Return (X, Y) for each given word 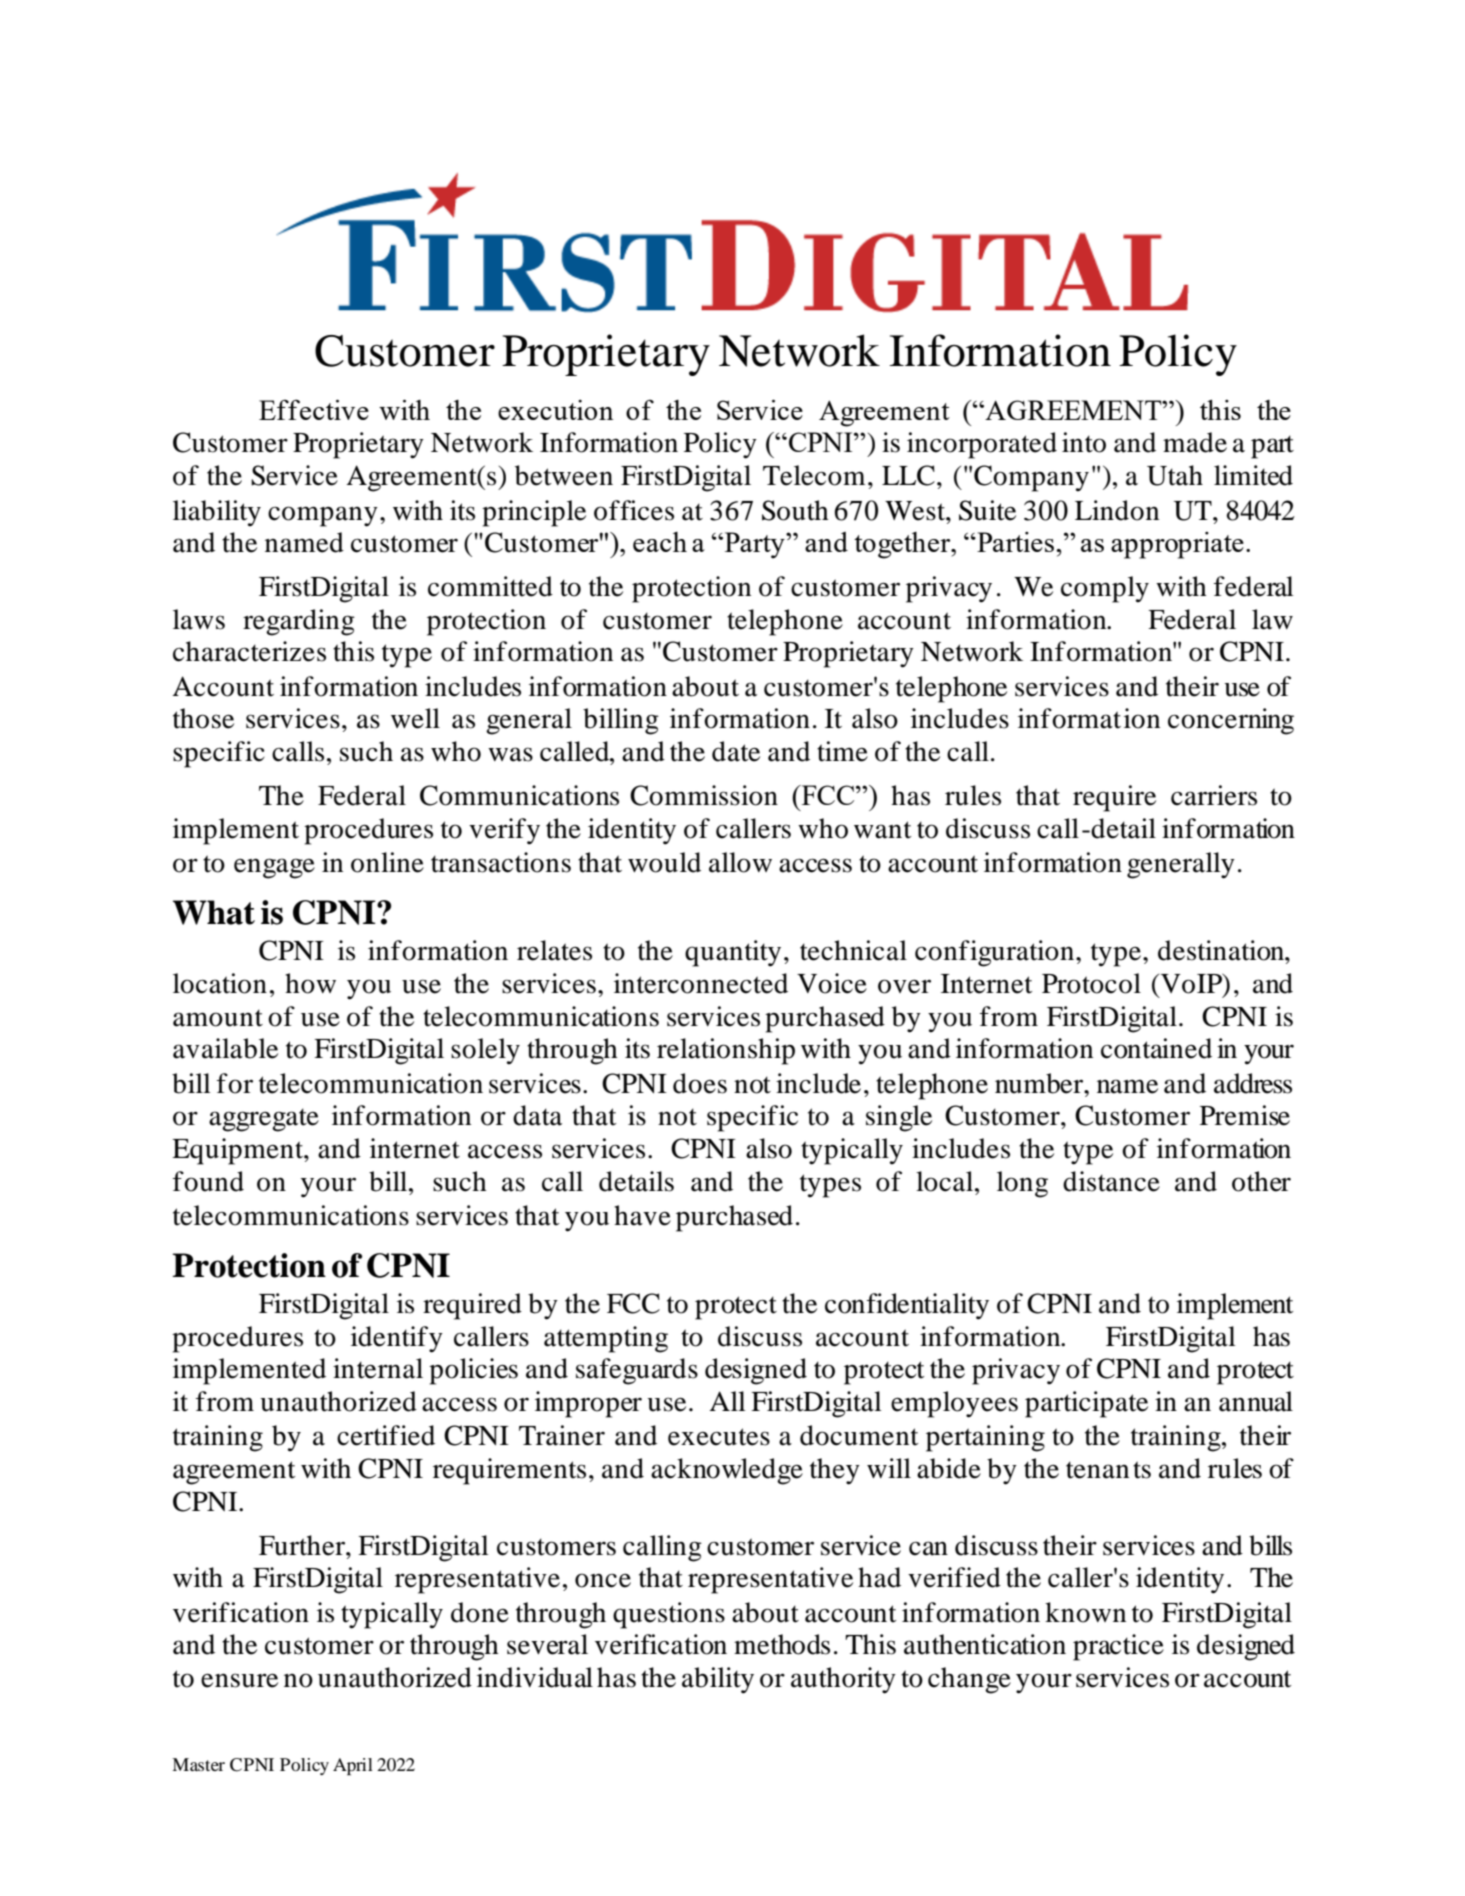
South (795, 510)
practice (1118, 1647)
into (1084, 442)
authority (843, 1680)
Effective (314, 409)
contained (1156, 1048)
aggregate (264, 1120)
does (700, 1083)
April (353, 1766)
